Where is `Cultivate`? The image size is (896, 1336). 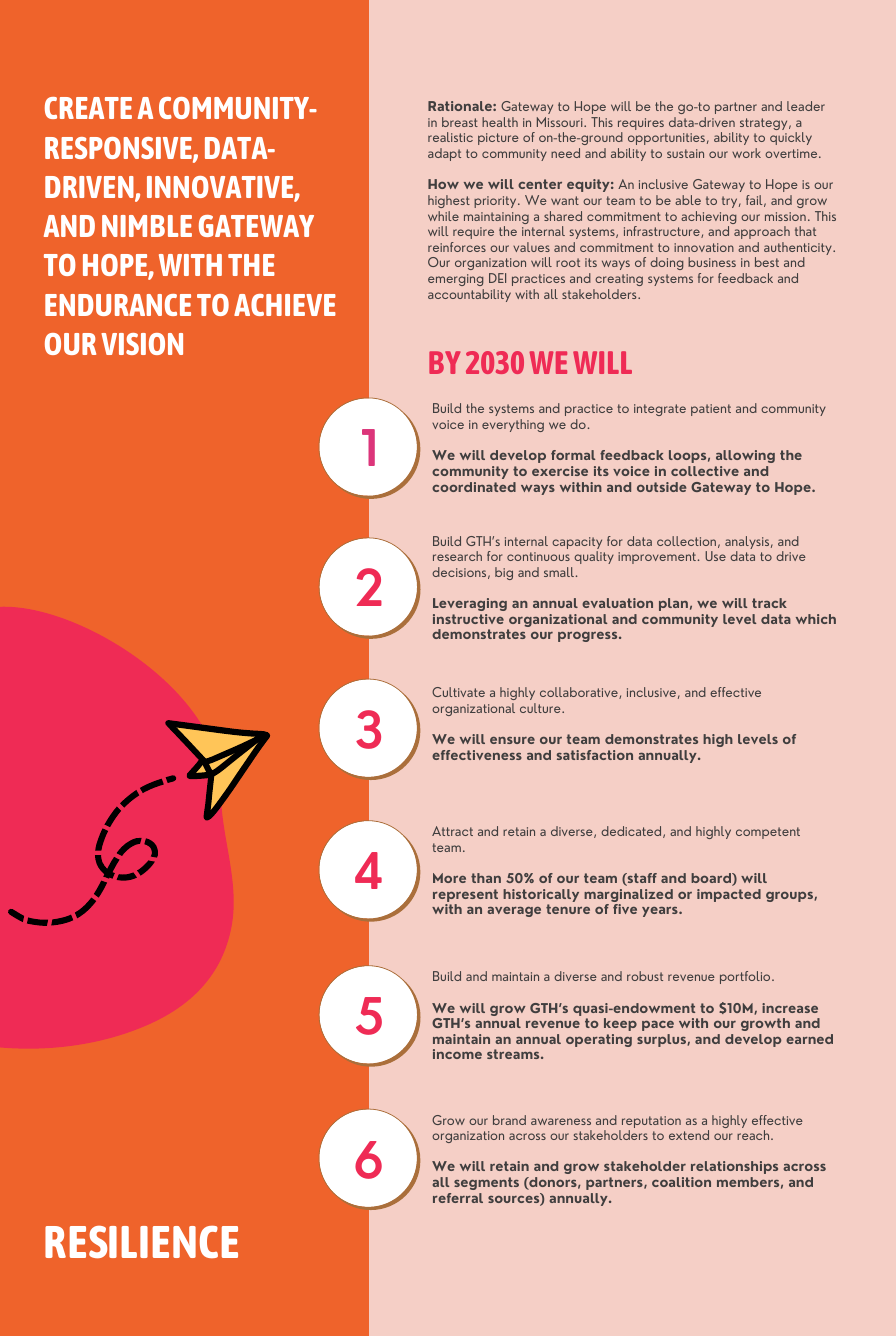 Cultivate is located at coordinates (458, 692).
